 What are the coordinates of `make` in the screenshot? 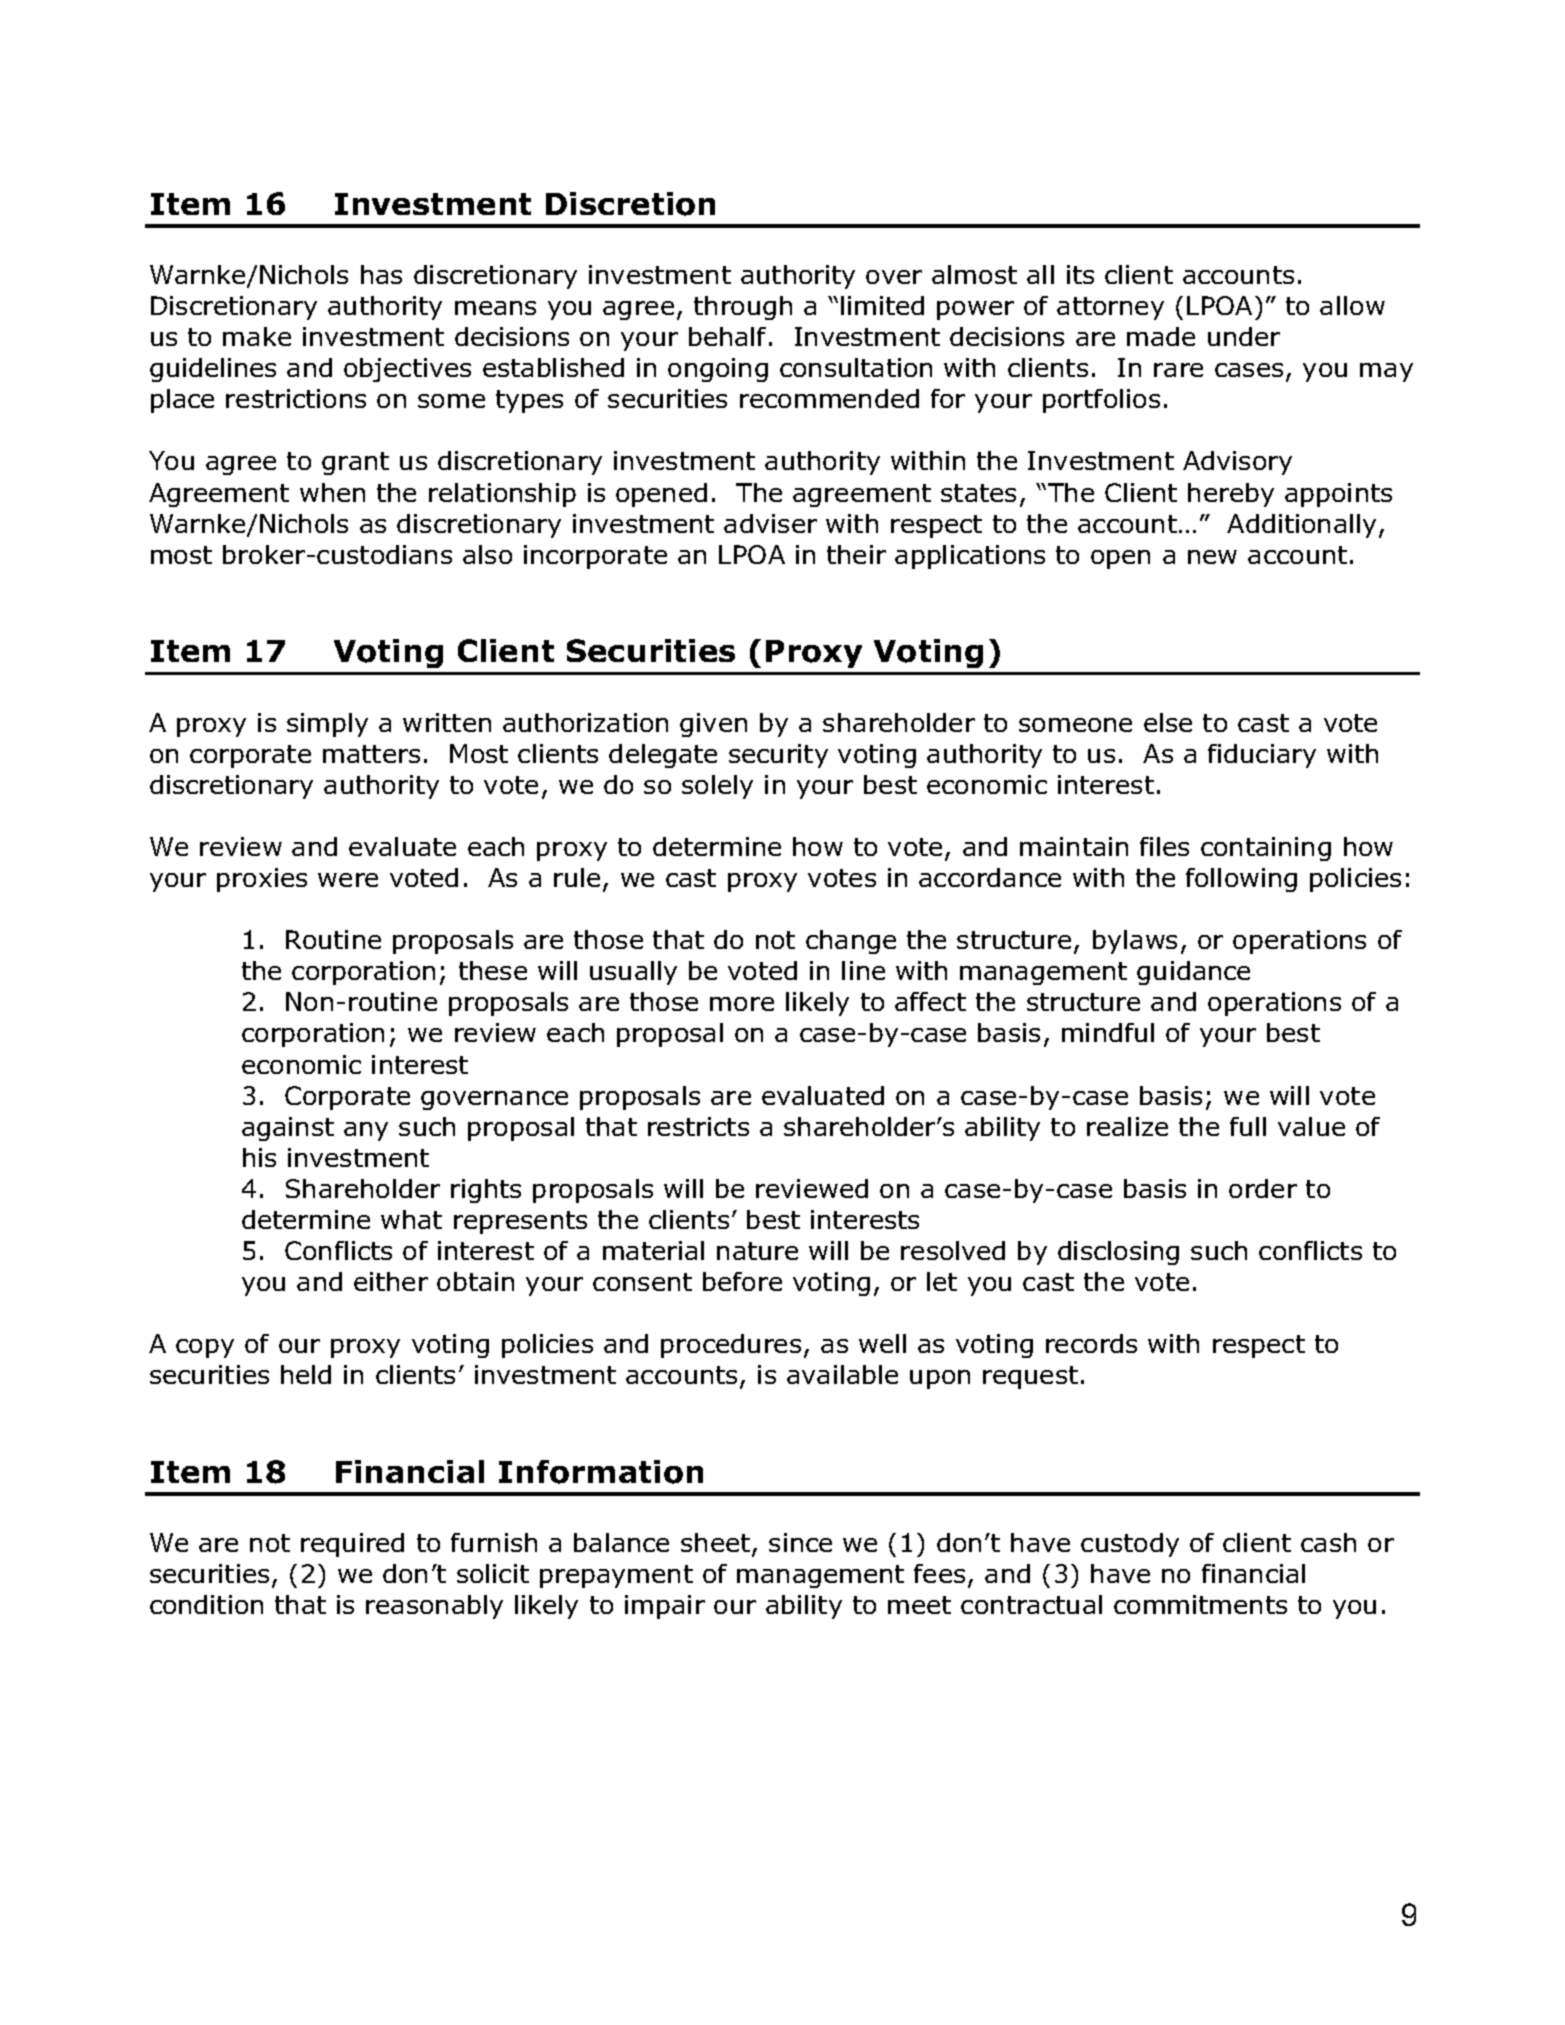 It's located at (257, 336).
